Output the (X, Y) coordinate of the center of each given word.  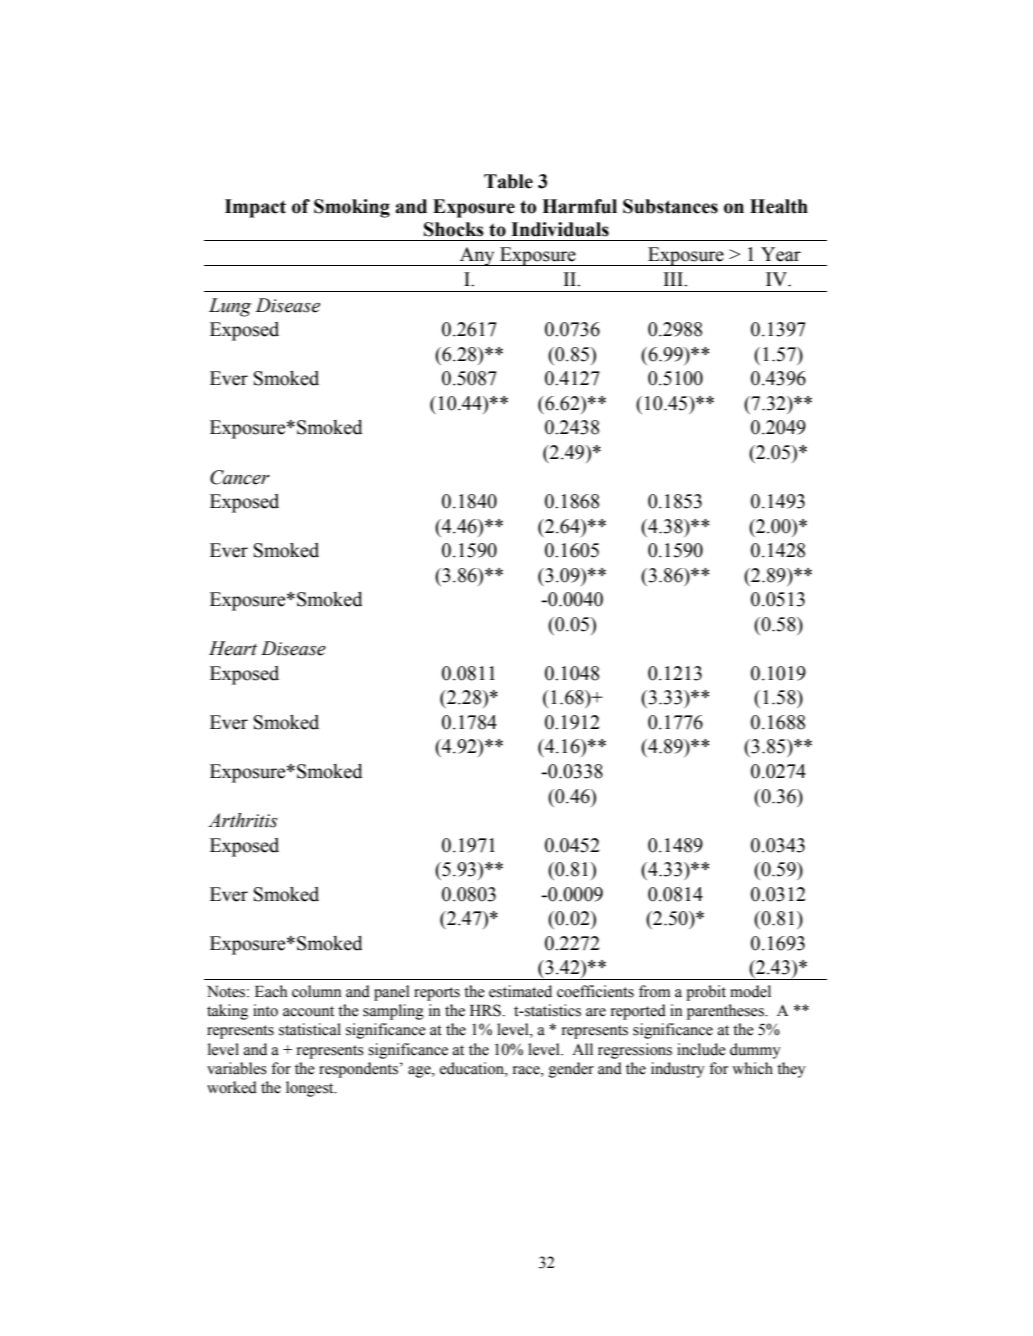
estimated (520, 991)
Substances (670, 206)
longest (311, 1089)
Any (477, 256)
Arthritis (243, 820)
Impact (255, 208)
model (750, 991)
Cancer (240, 477)
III (674, 279)
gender (571, 1070)
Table (508, 181)
